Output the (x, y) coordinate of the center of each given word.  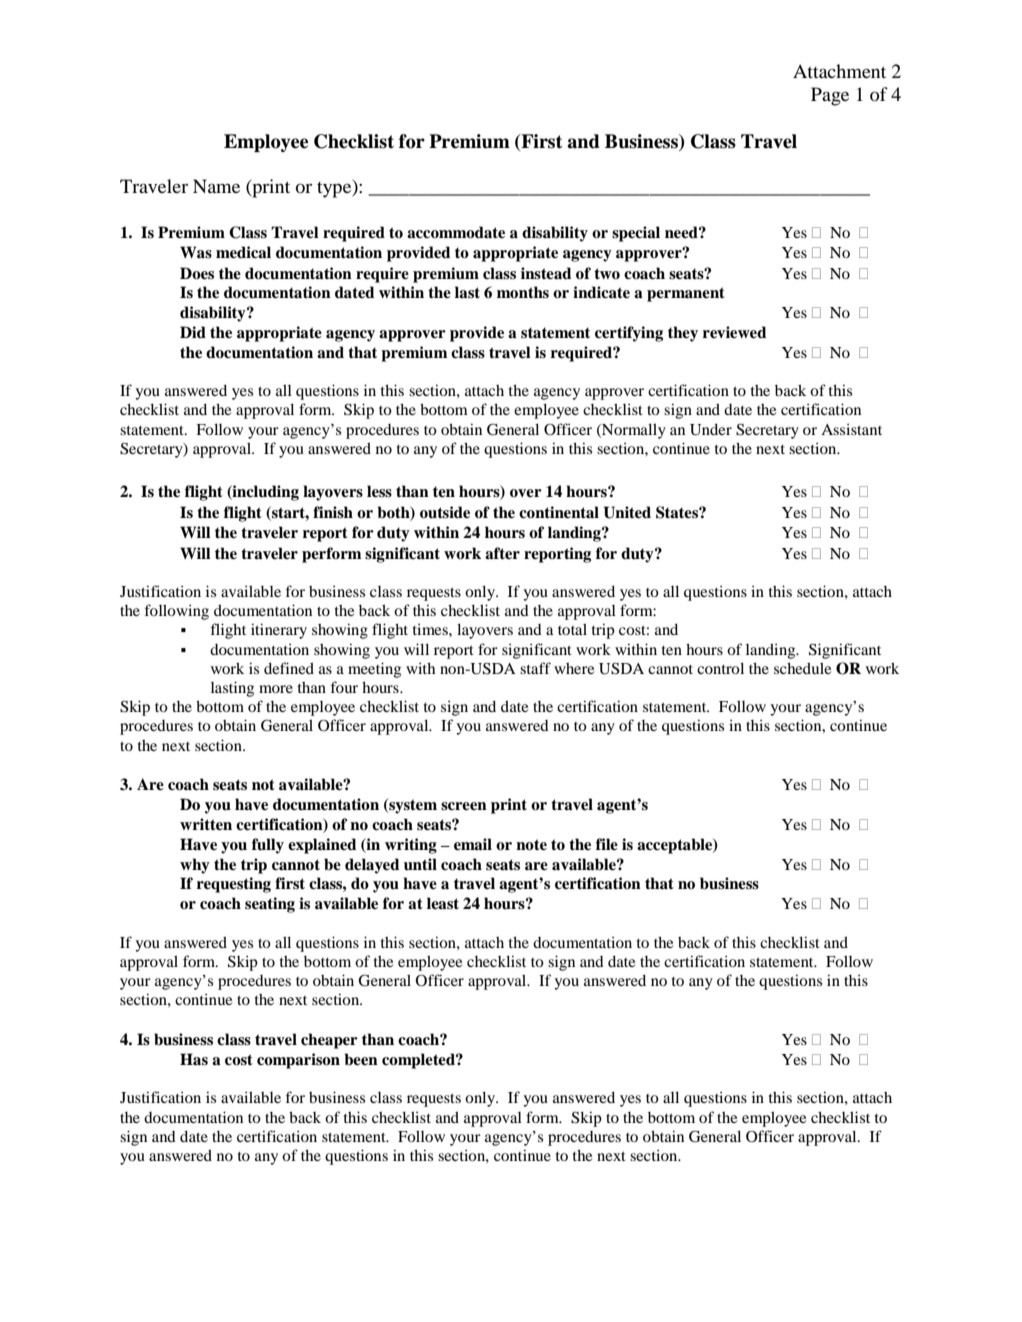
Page (830, 96)
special (636, 234)
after (502, 553)
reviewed (734, 332)
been (361, 1059)
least (443, 903)
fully (268, 846)
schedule (802, 668)
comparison (298, 1061)
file (607, 844)
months (523, 292)
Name (216, 186)
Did (193, 332)
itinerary (279, 631)
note (531, 845)
